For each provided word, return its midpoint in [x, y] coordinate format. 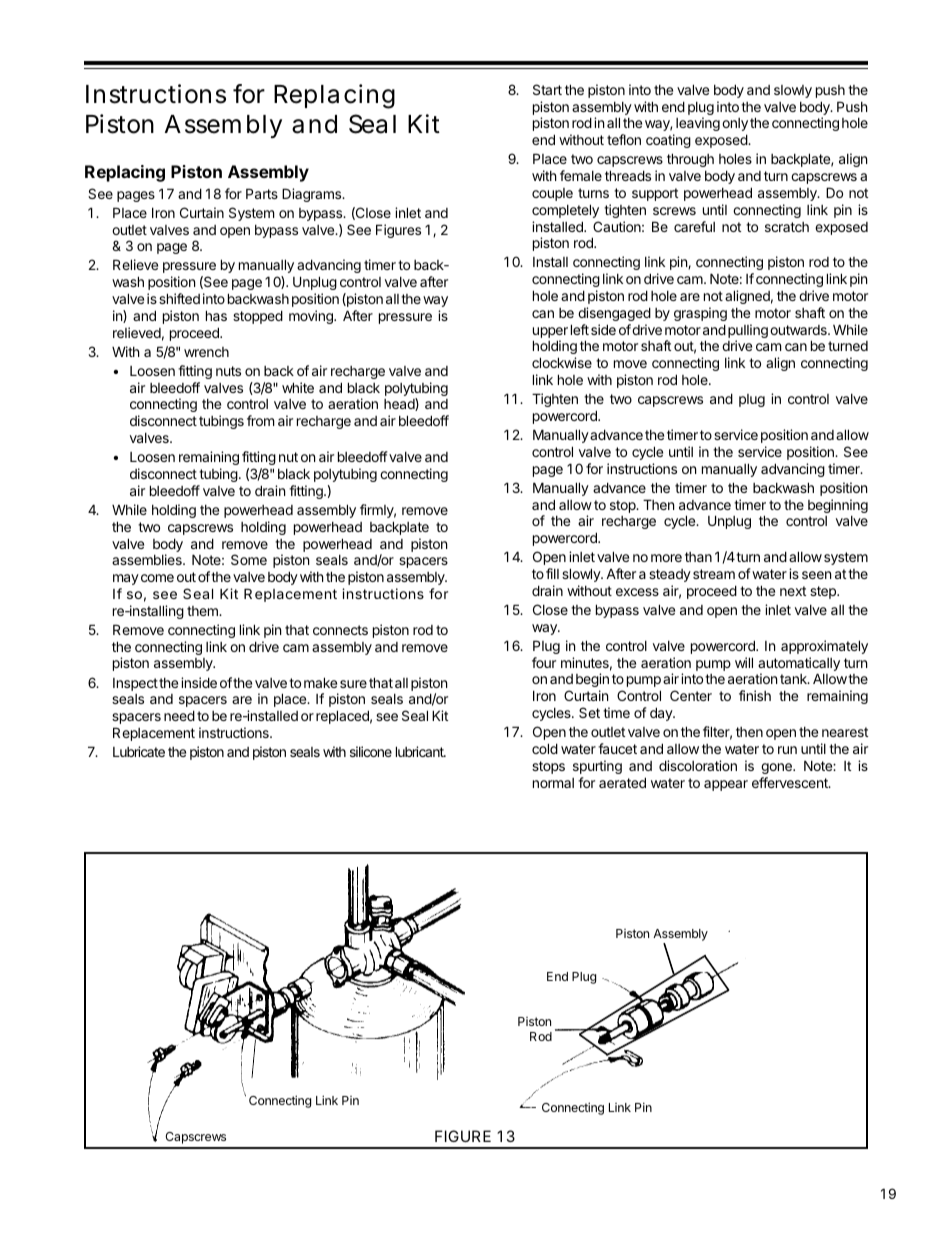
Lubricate [139, 751]
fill [552, 573]
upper [550, 334]
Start [547, 89]
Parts [262, 193]
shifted [179, 298]
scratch [787, 227]
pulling [748, 332]
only [735, 124]
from [260, 420]
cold [545, 748]
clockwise [562, 362]
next [793, 591]
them [203, 611]
